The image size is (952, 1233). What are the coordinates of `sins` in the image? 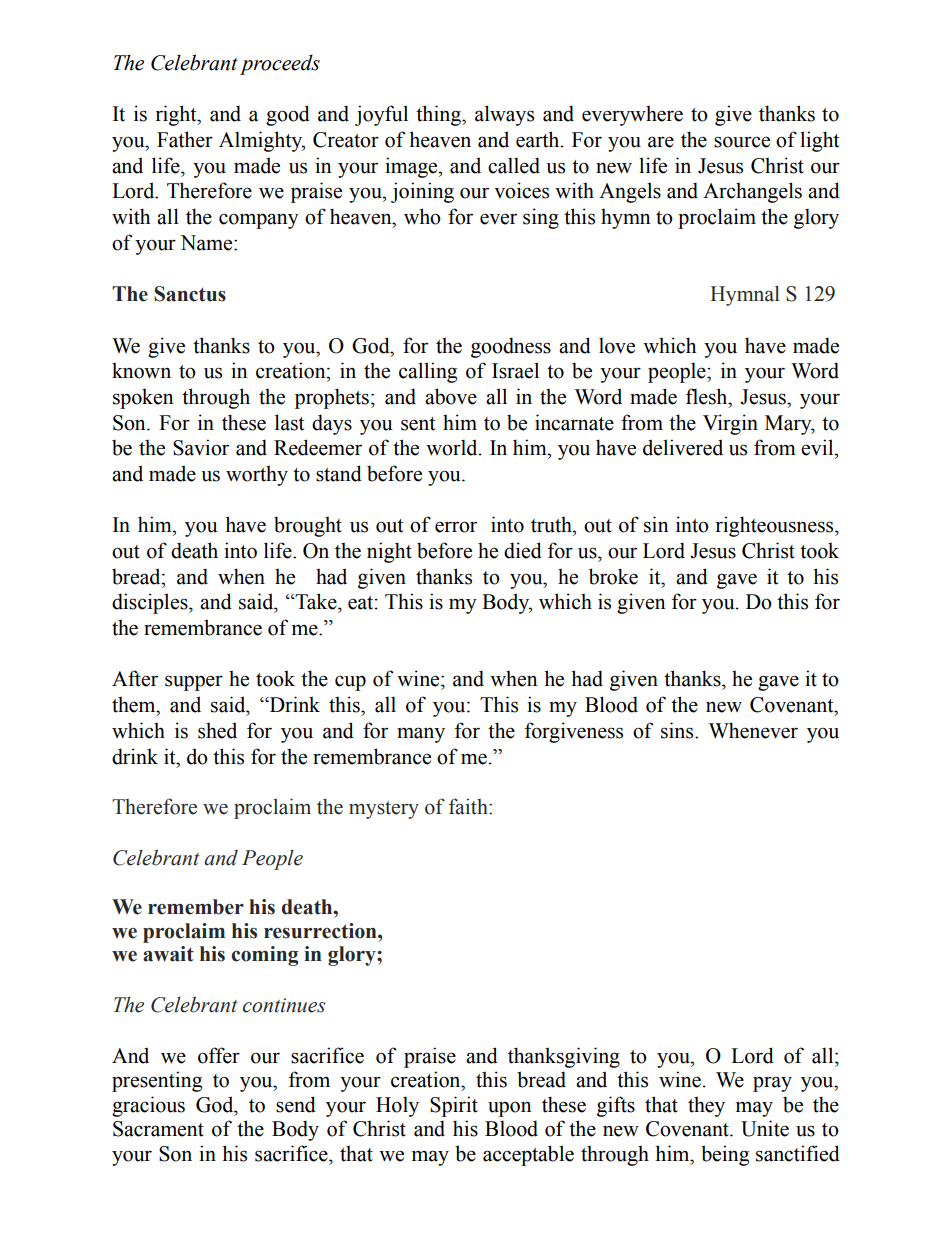 It's located at (678, 730).
